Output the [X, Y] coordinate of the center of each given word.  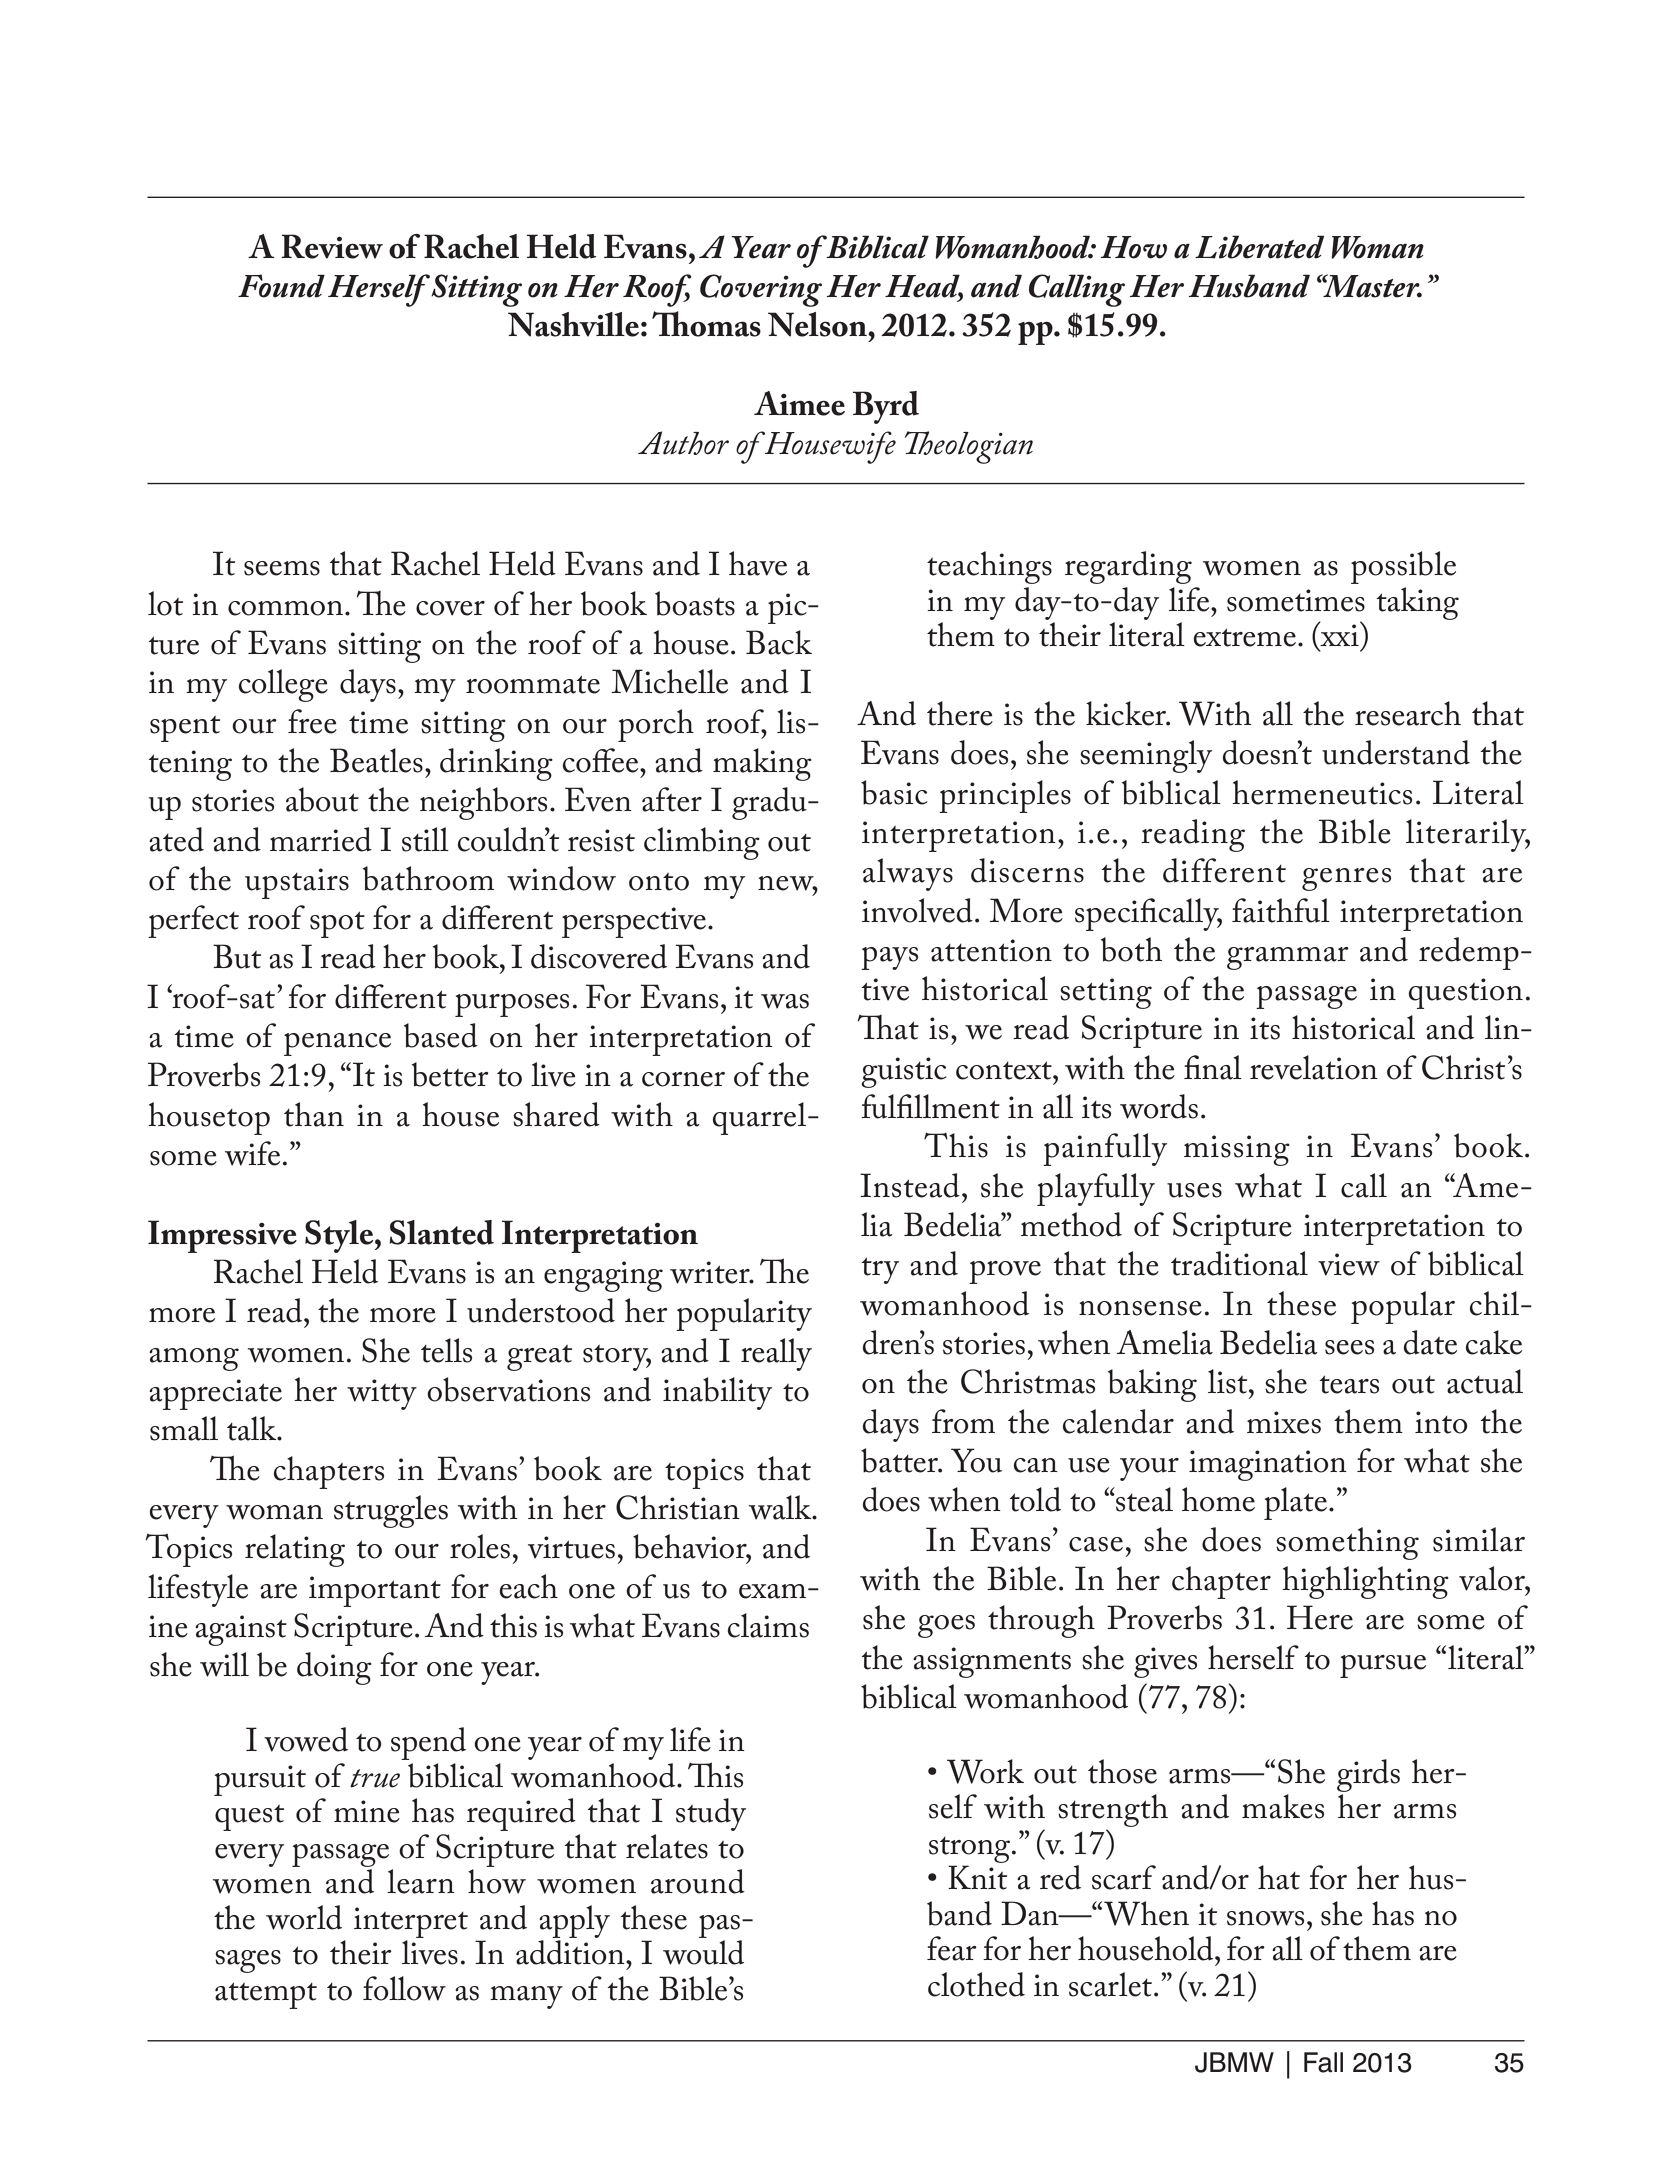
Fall [1323, 2062]
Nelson [818, 324]
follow [404, 1988]
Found [281, 286]
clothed [976, 1984]
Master [1371, 286]
